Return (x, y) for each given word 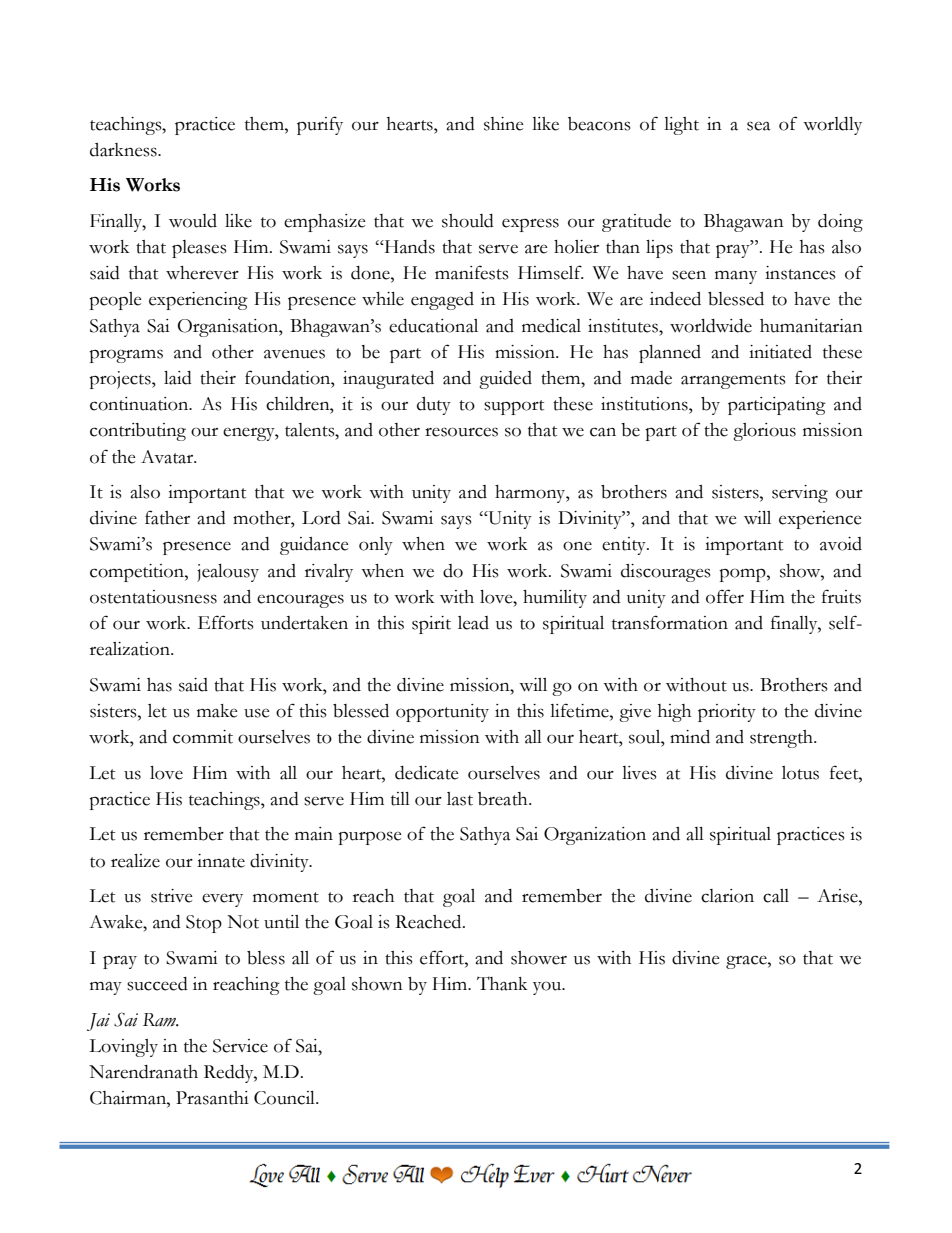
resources (461, 432)
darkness (124, 150)
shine (504, 124)
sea (759, 126)
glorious (764, 432)
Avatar (168, 457)
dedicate (427, 773)
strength (782, 739)
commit (203, 737)
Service (240, 1046)
